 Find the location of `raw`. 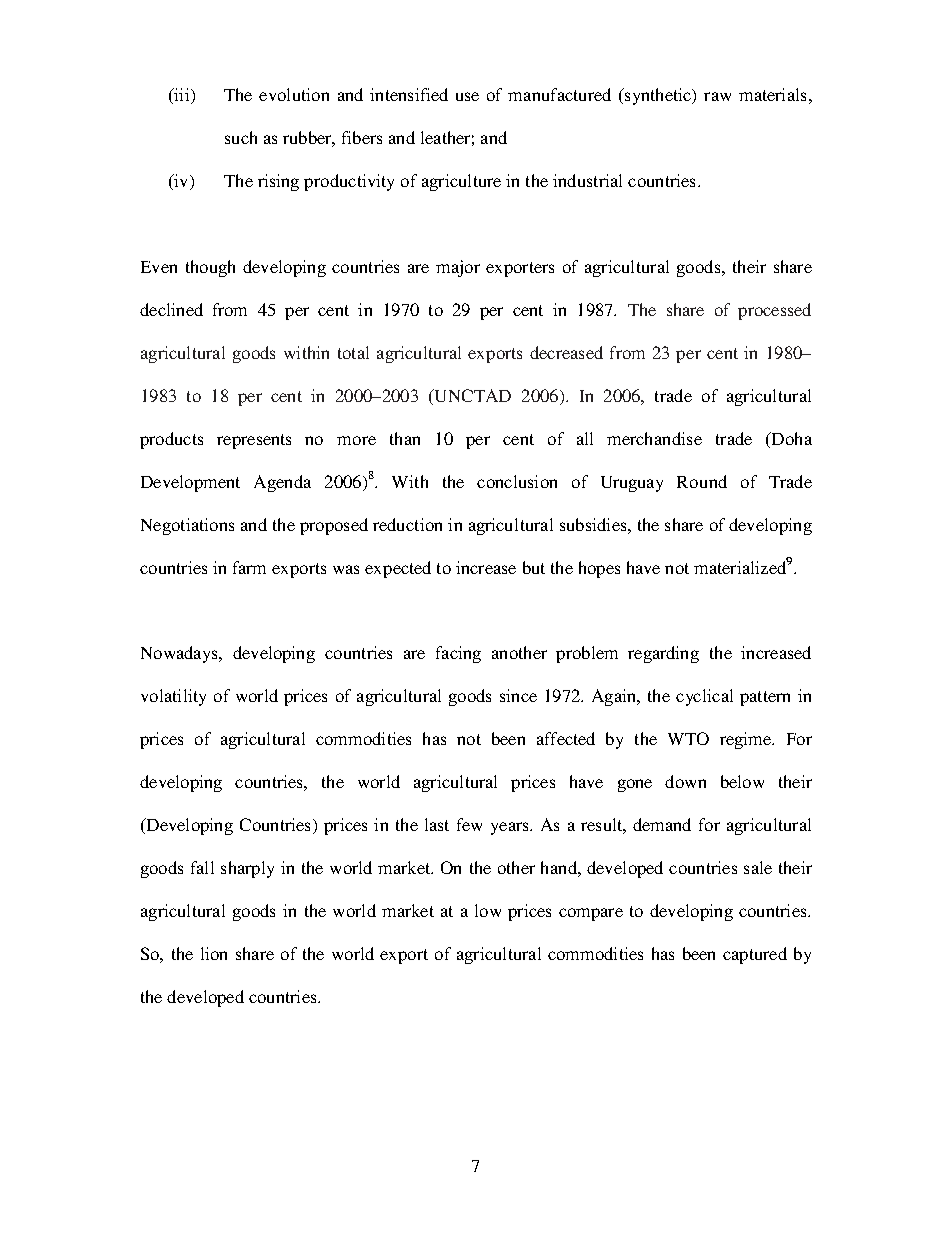

raw is located at coordinates (717, 96).
